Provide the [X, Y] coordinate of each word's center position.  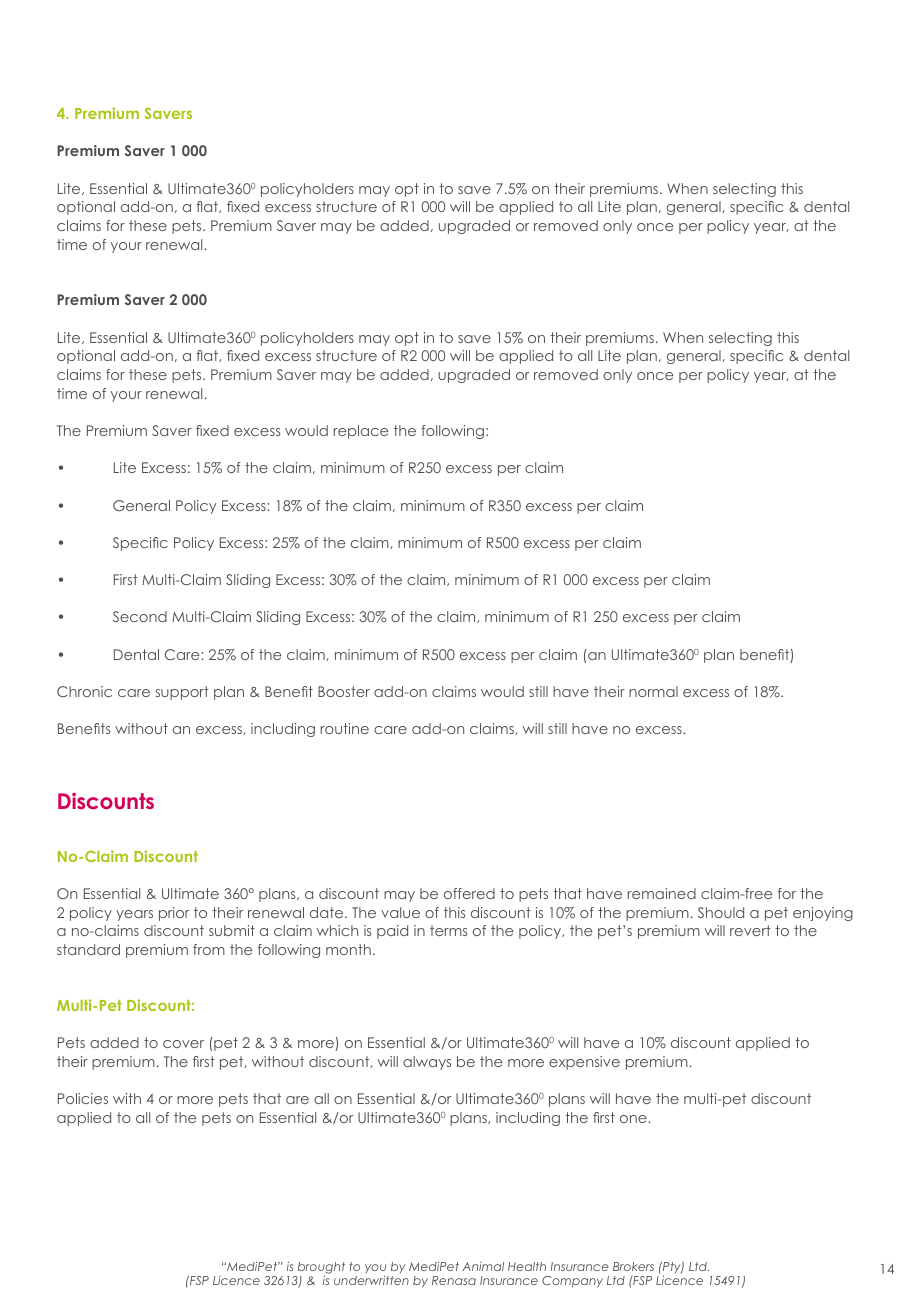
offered [469, 893]
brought [321, 1269]
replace [361, 432]
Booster [344, 691]
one [634, 1119]
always [427, 1063]
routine [345, 728]
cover [183, 1044]
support [182, 693]
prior [174, 914]
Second [140, 616]
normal [653, 691]
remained [662, 893]
